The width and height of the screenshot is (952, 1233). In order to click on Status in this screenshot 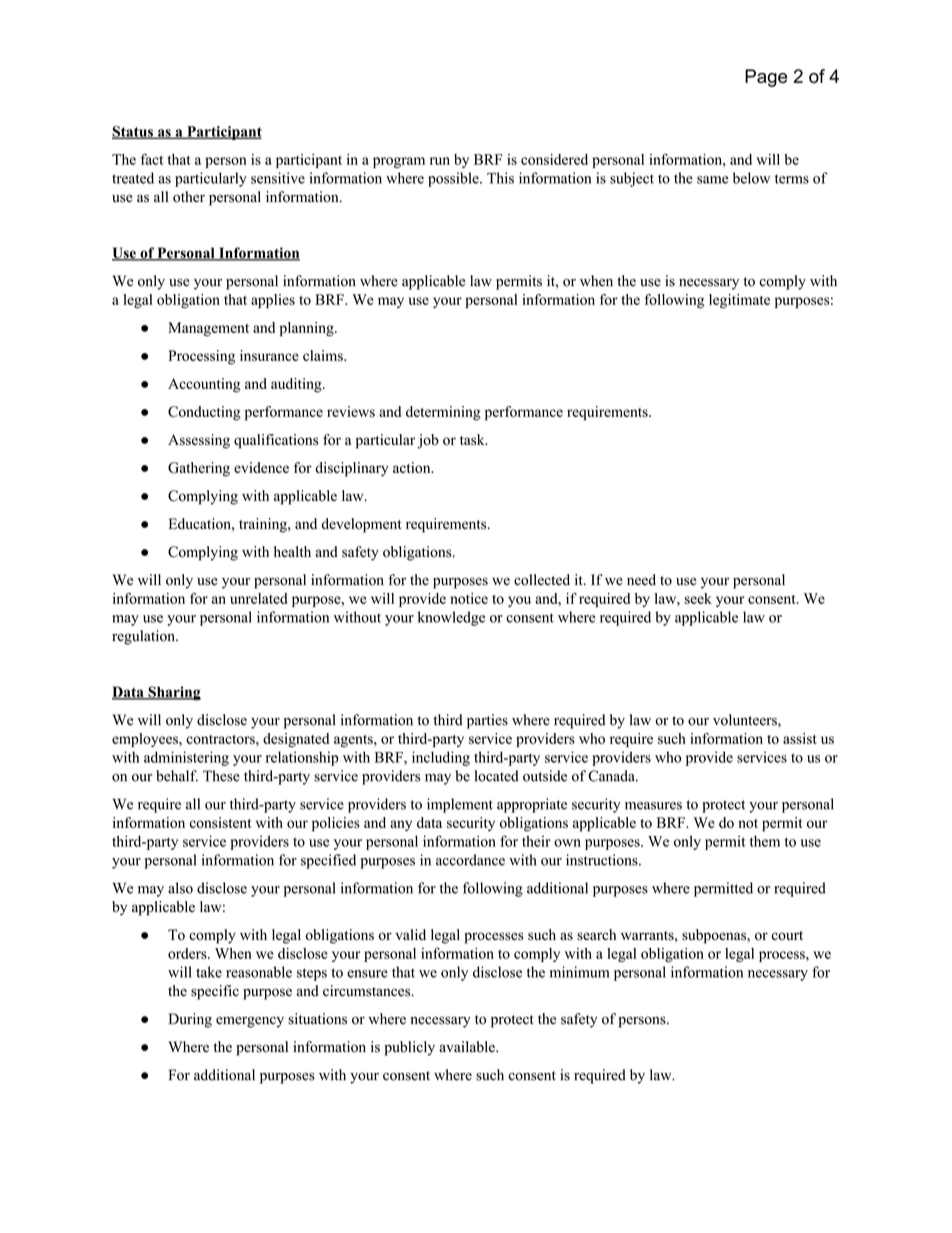, I will do `click(133, 132)`.
